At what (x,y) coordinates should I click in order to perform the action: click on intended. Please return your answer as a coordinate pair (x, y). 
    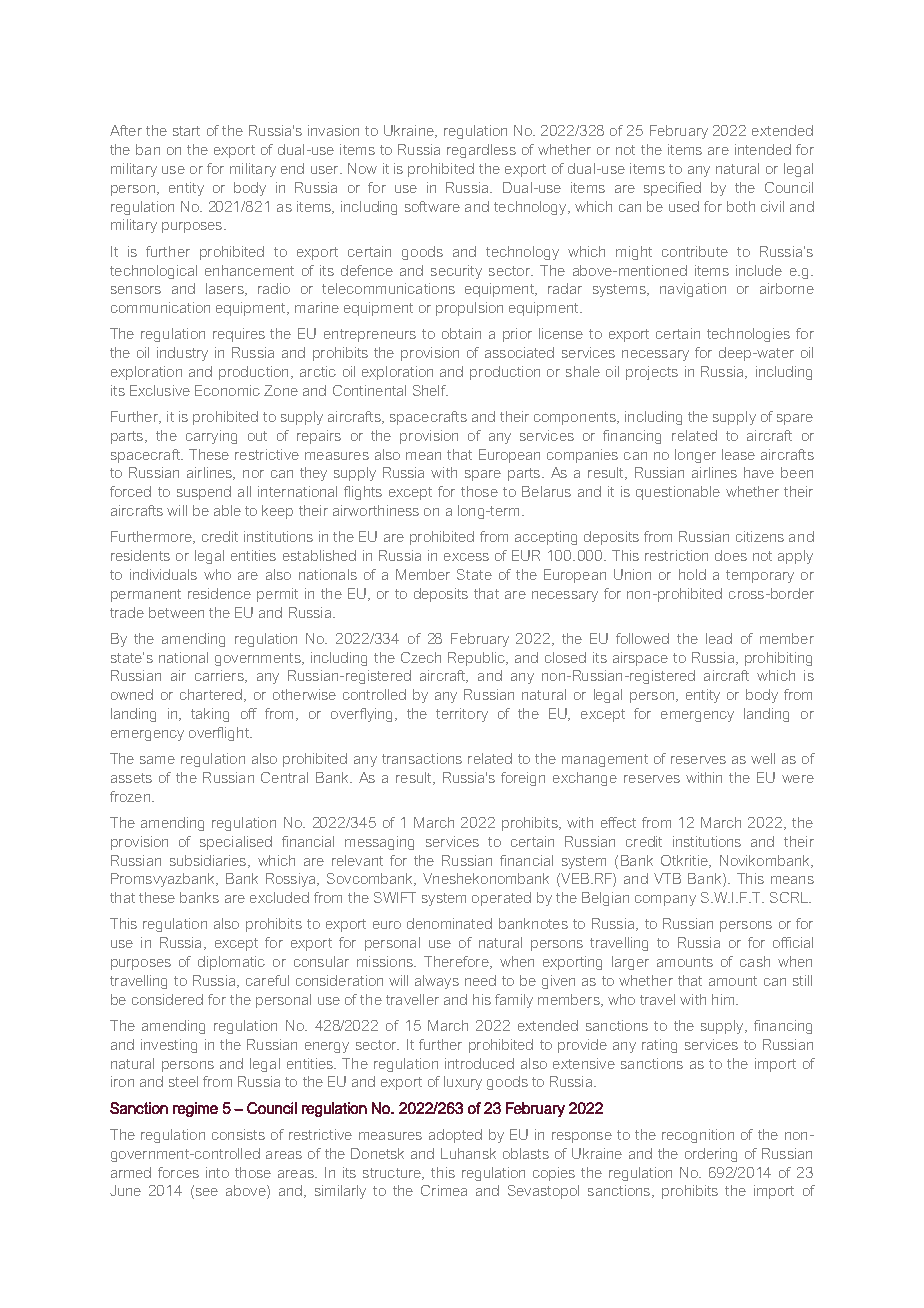
    Looking at the image, I should click on (763, 149).
